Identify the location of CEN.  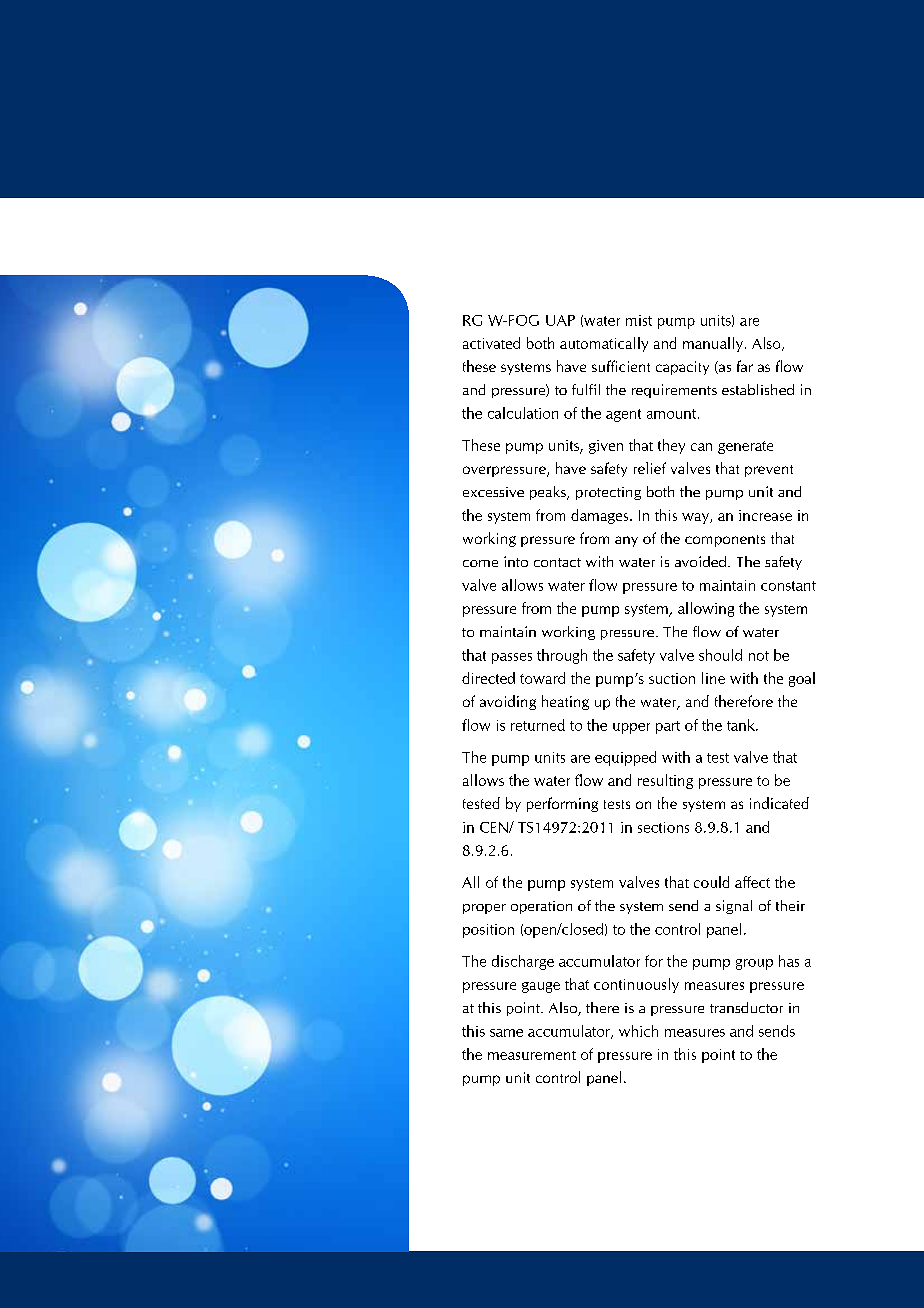
(495, 827).
